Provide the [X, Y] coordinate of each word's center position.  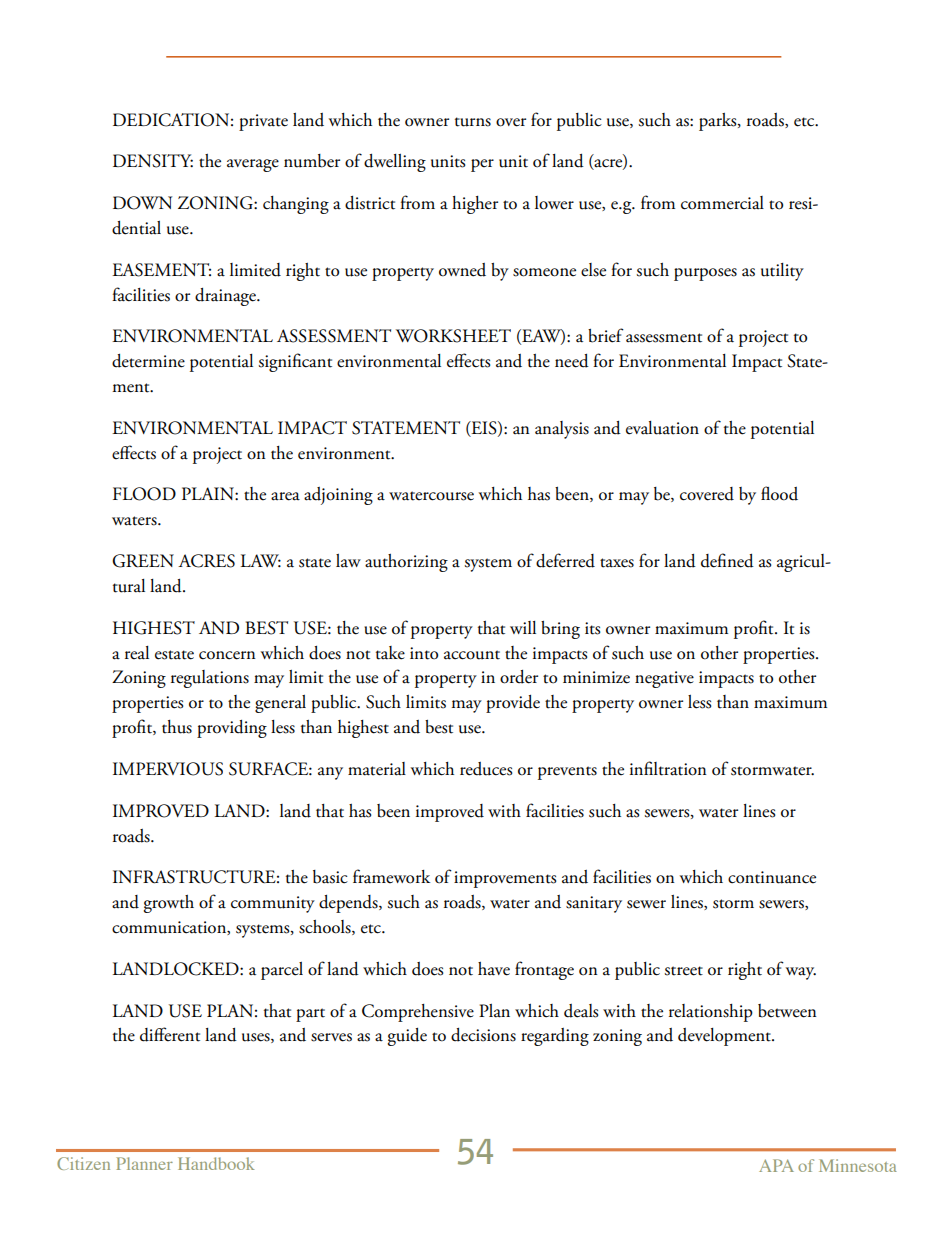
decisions [483, 1035]
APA [776, 1165]
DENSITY [153, 161]
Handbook [216, 1163]
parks [719, 122]
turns [473, 122]
